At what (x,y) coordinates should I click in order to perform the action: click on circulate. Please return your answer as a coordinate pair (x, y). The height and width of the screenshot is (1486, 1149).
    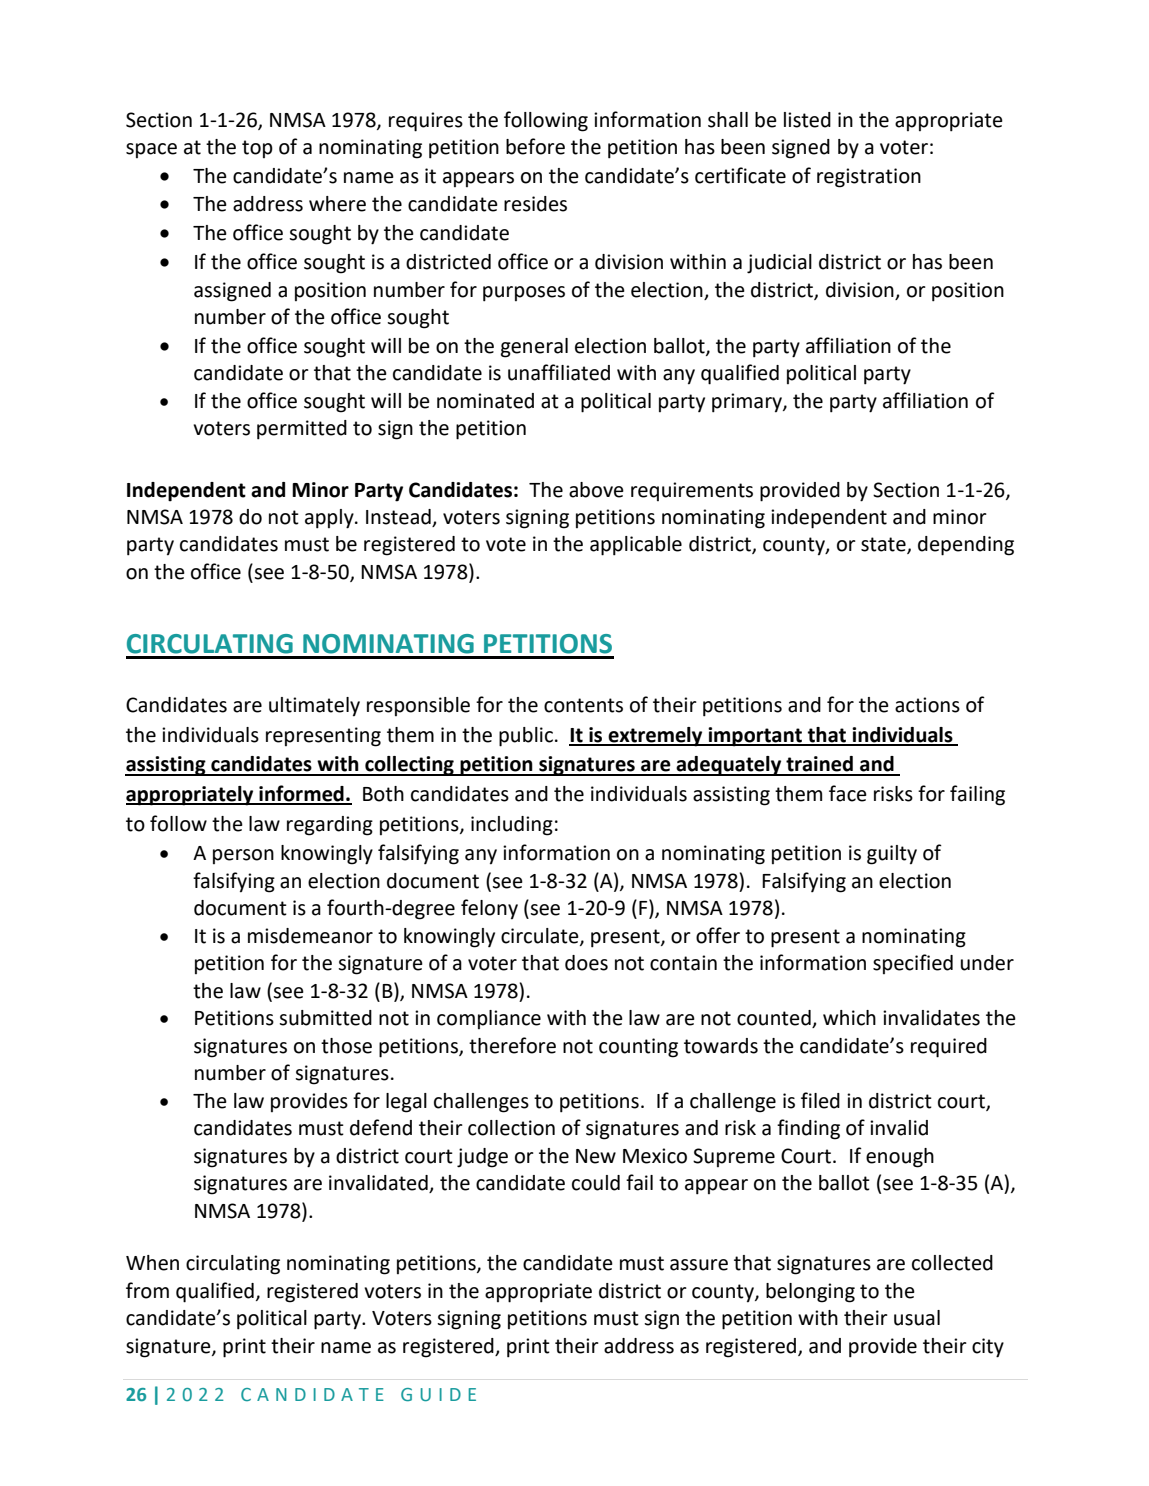
    Looking at the image, I should click on (541, 936).
